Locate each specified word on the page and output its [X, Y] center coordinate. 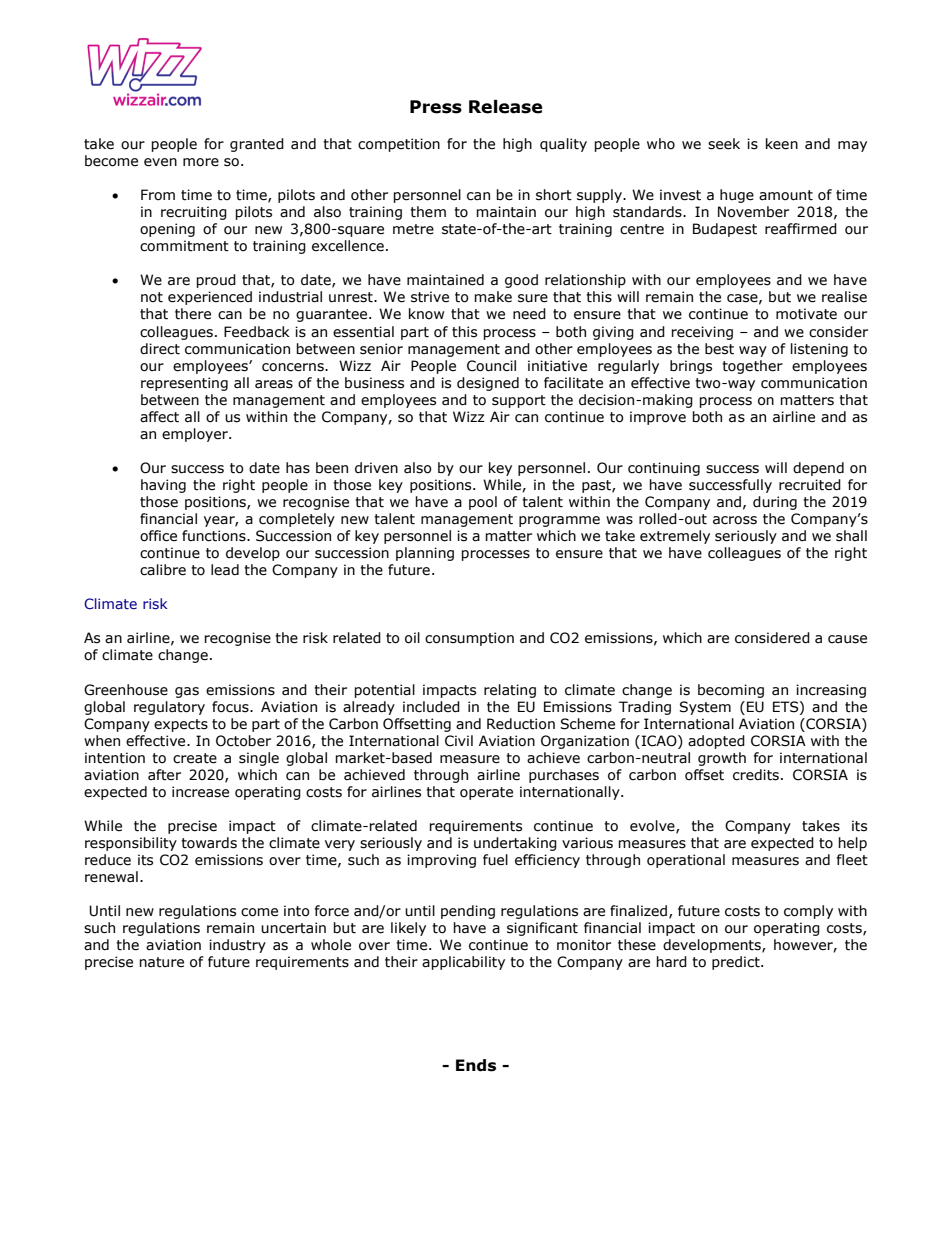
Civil [459, 741]
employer [196, 435]
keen [782, 144]
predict [737, 963]
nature [161, 962]
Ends [476, 1065]
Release [505, 107]
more [201, 162]
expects [181, 725]
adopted [716, 742]
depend [818, 469]
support [519, 401]
